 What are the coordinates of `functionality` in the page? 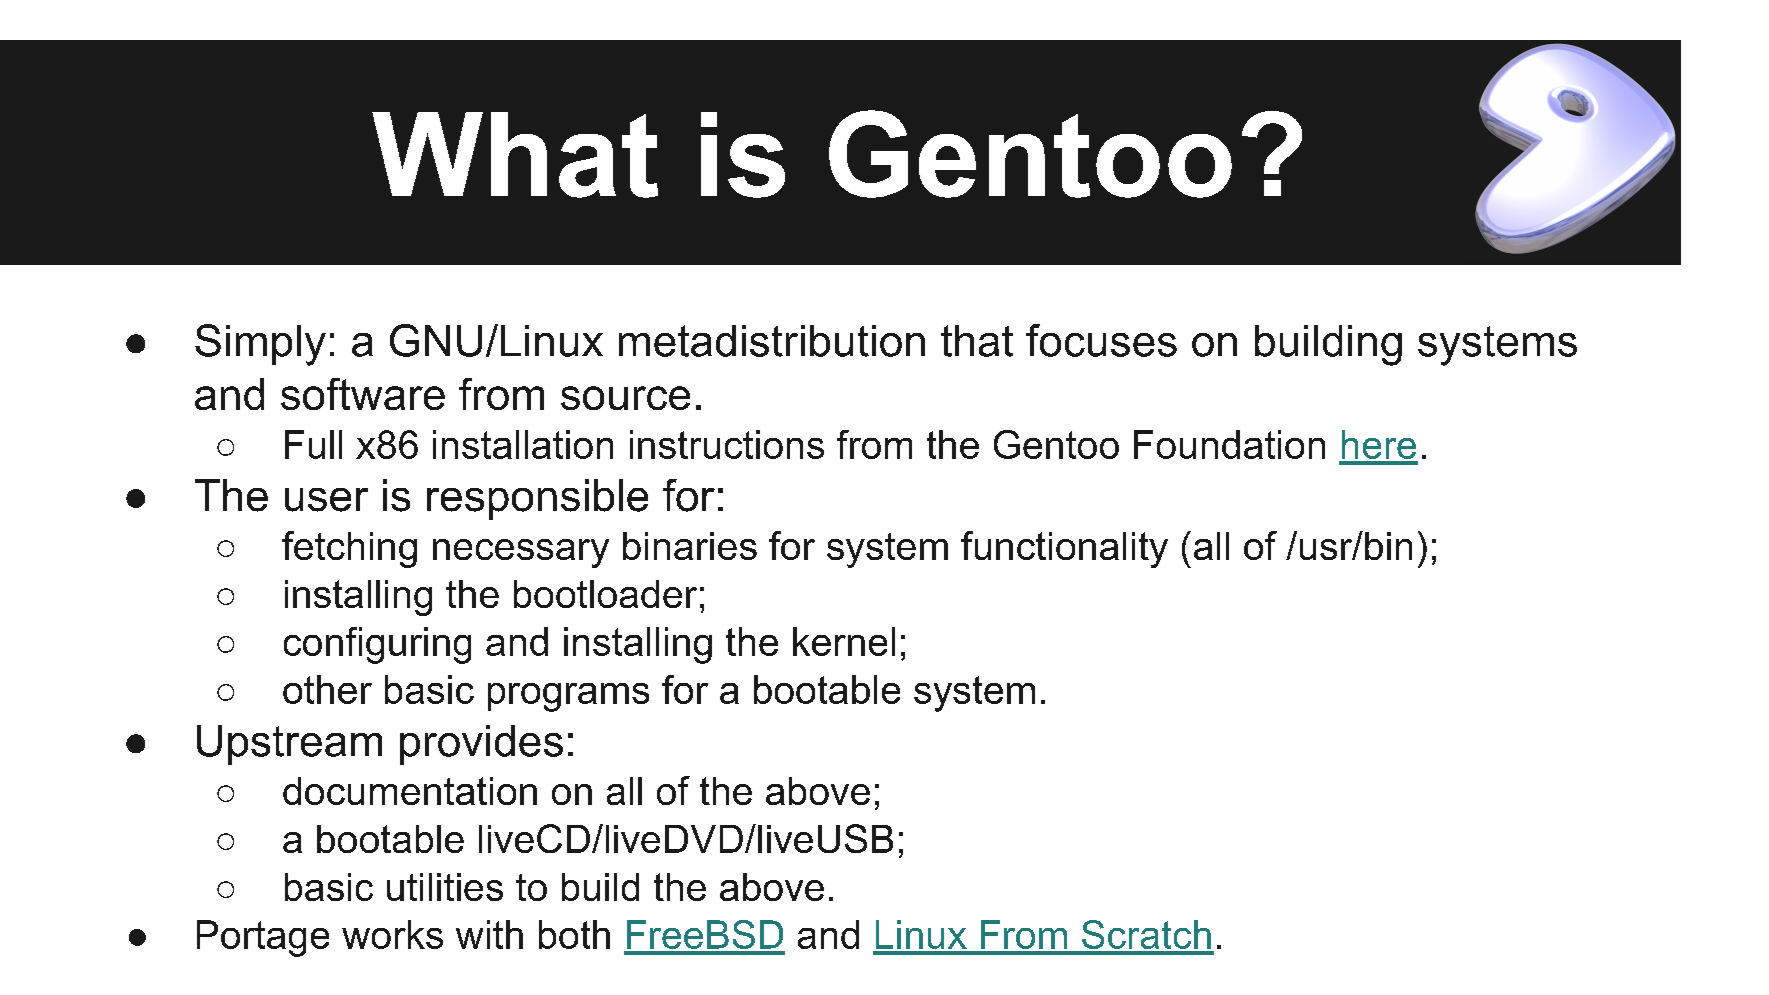 It's located at (1064, 549).
